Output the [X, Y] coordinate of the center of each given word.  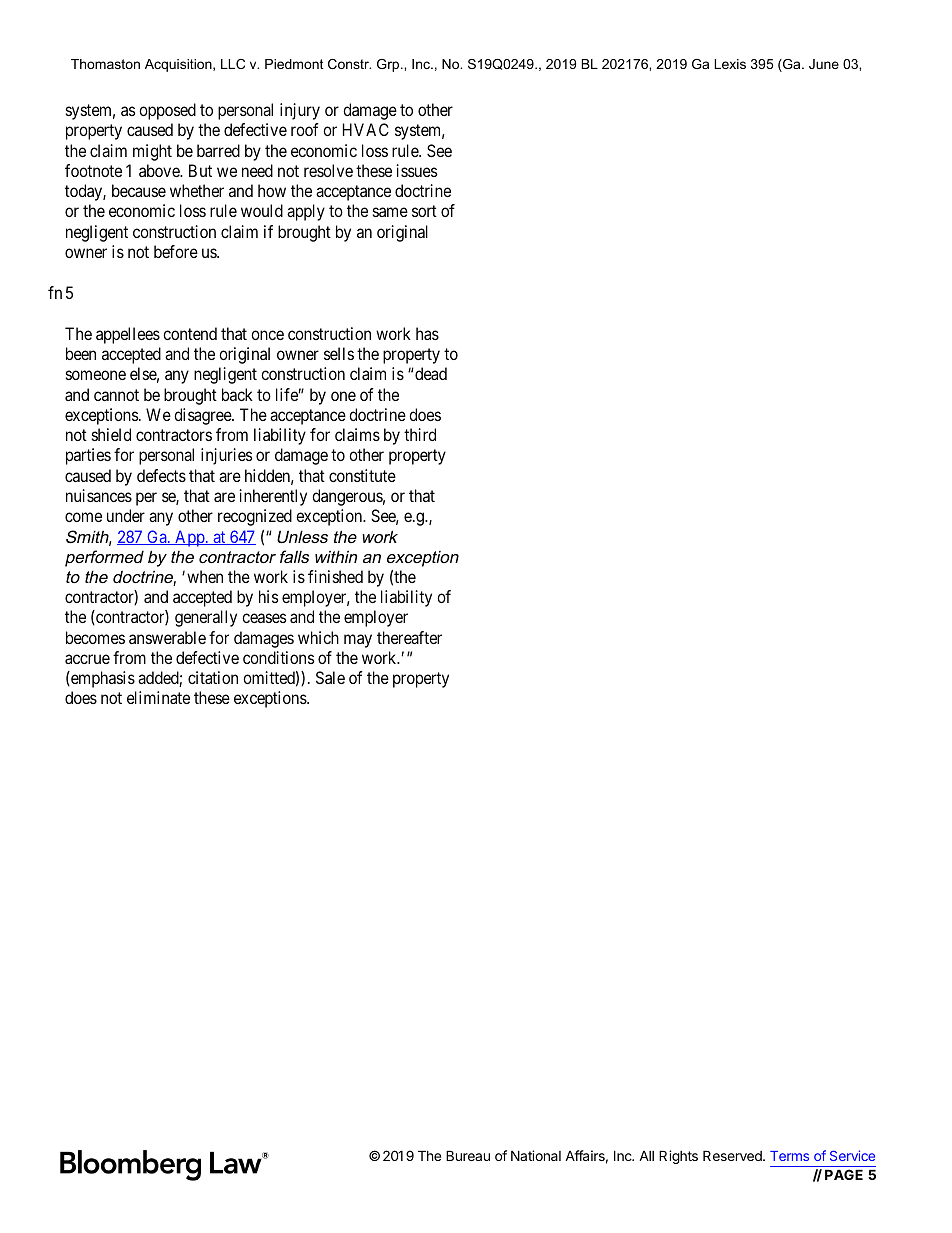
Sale [330, 677]
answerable [167, 637]
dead [430, 373]
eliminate [158, 697]
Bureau [468, 1155]
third [420, 434]
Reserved [733, 1155]
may [358, 641]
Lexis [730, 64]
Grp [389, 65]
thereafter [409, 637]
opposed [167, 111]
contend [190, 333]
